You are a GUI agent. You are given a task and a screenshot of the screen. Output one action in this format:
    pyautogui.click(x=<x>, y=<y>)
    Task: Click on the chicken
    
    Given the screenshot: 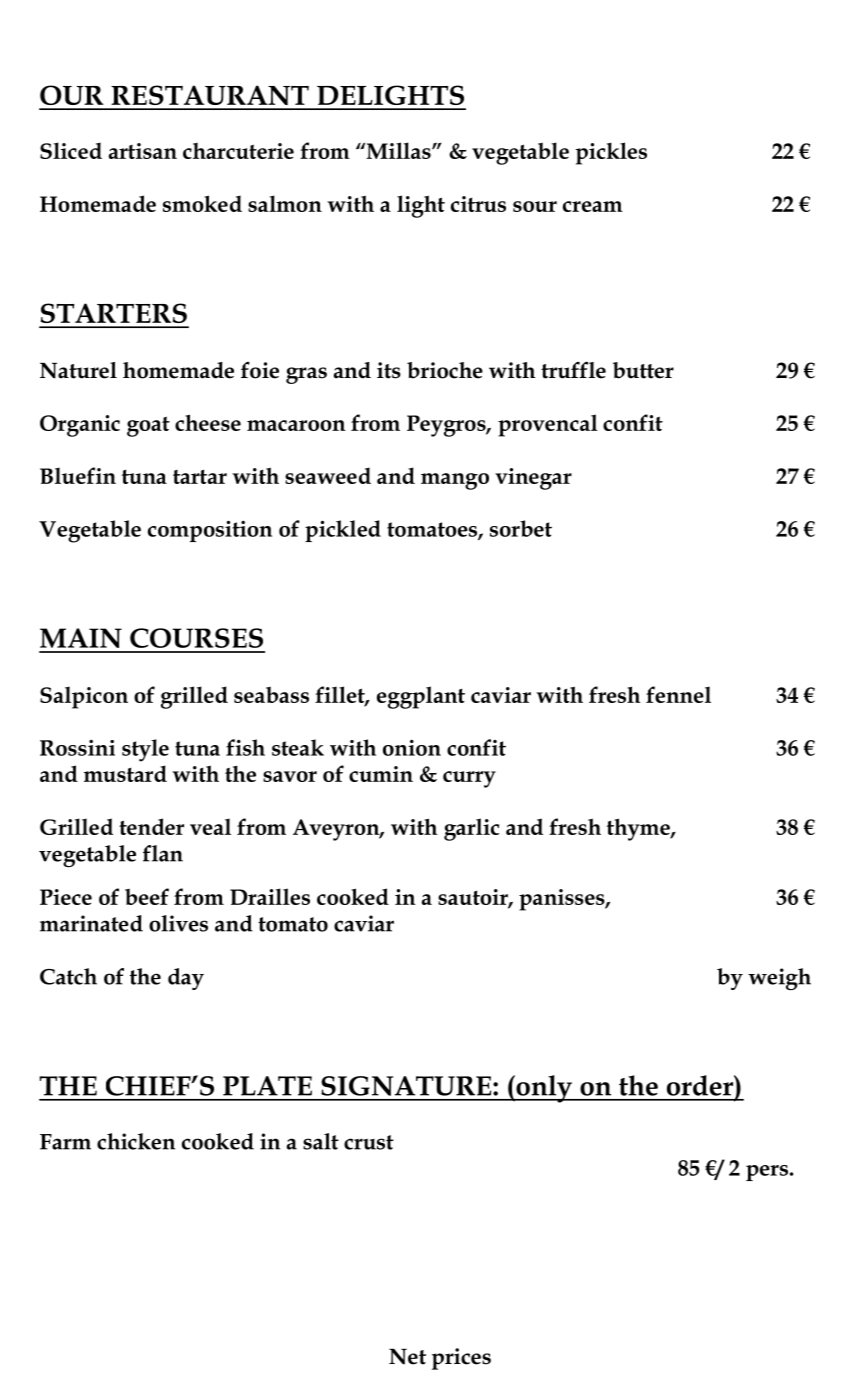 What is the action you would take?
    pyautogui.click(x=136, y=1141)
